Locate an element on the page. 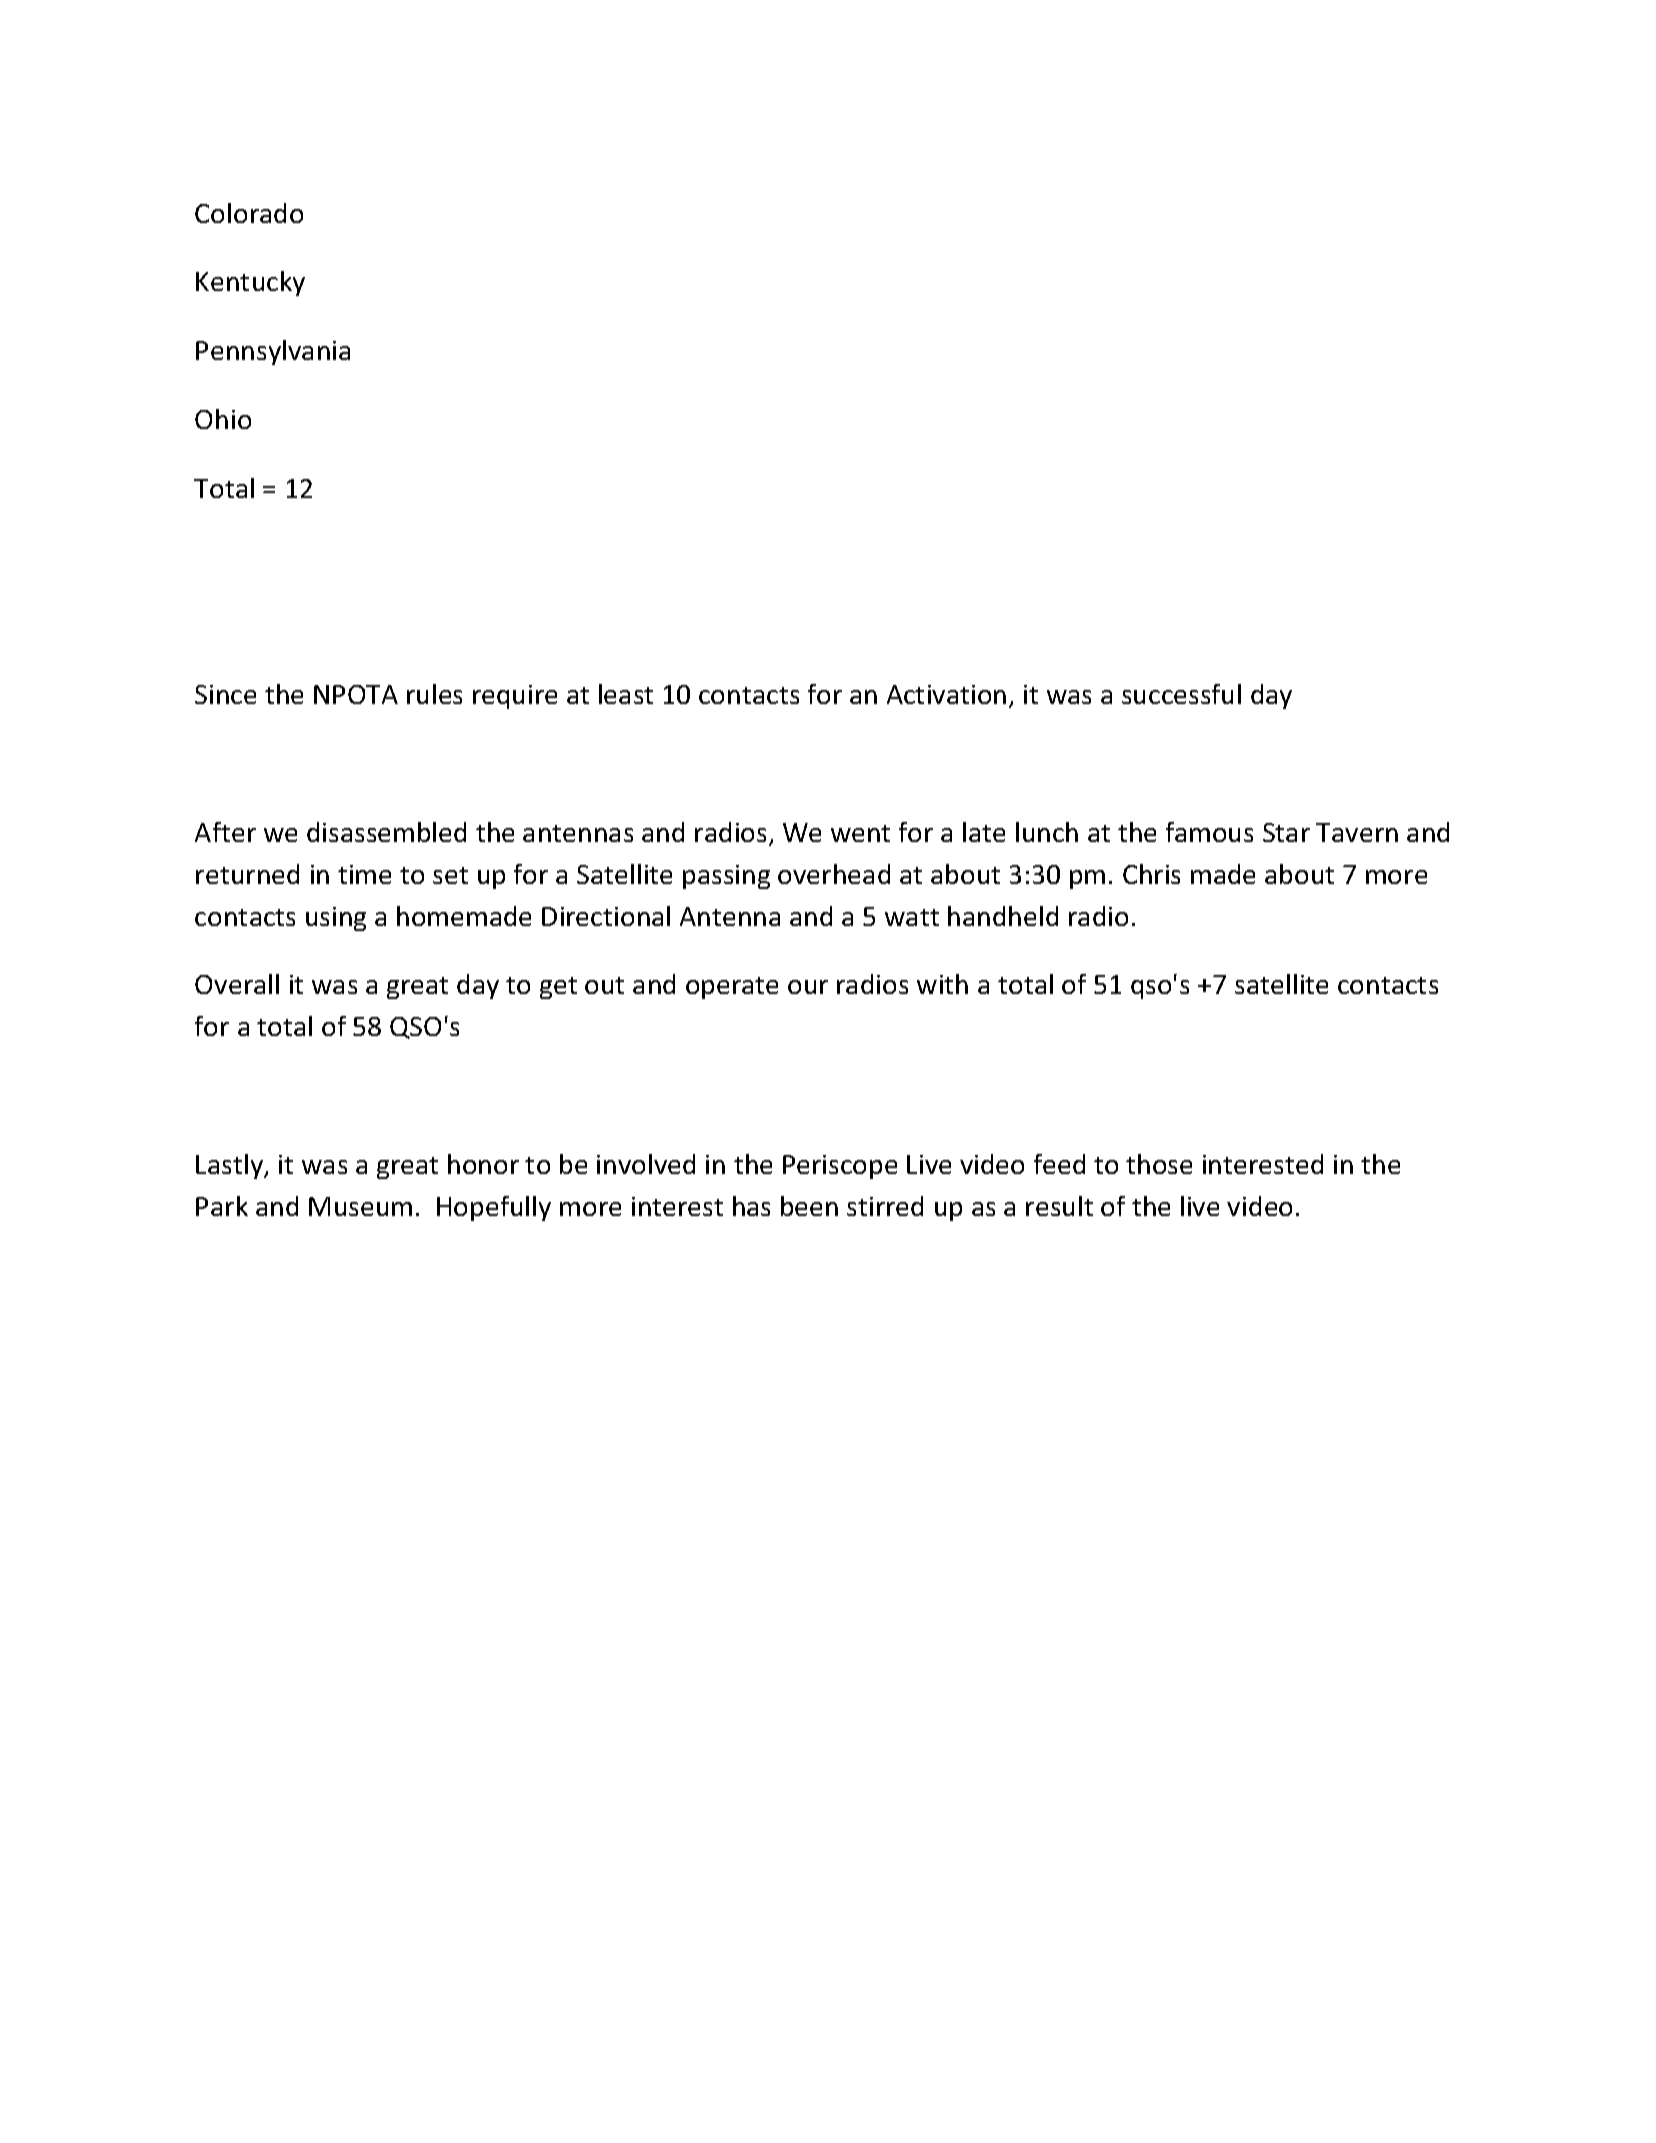  Kentucky is located at coordinates (250, 283).
